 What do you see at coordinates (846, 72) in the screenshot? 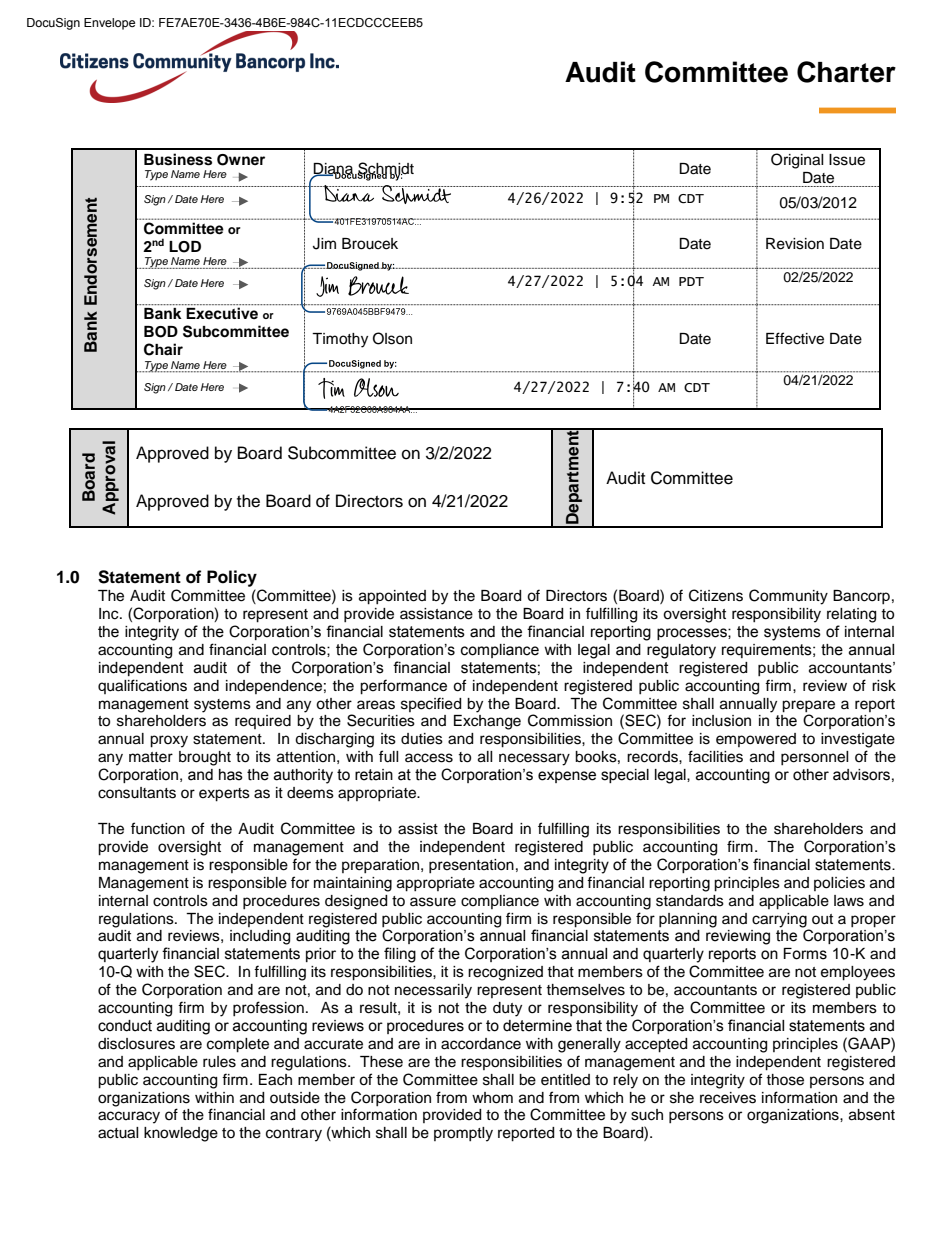
I see `Charter` at bounding box center [846, 72].
